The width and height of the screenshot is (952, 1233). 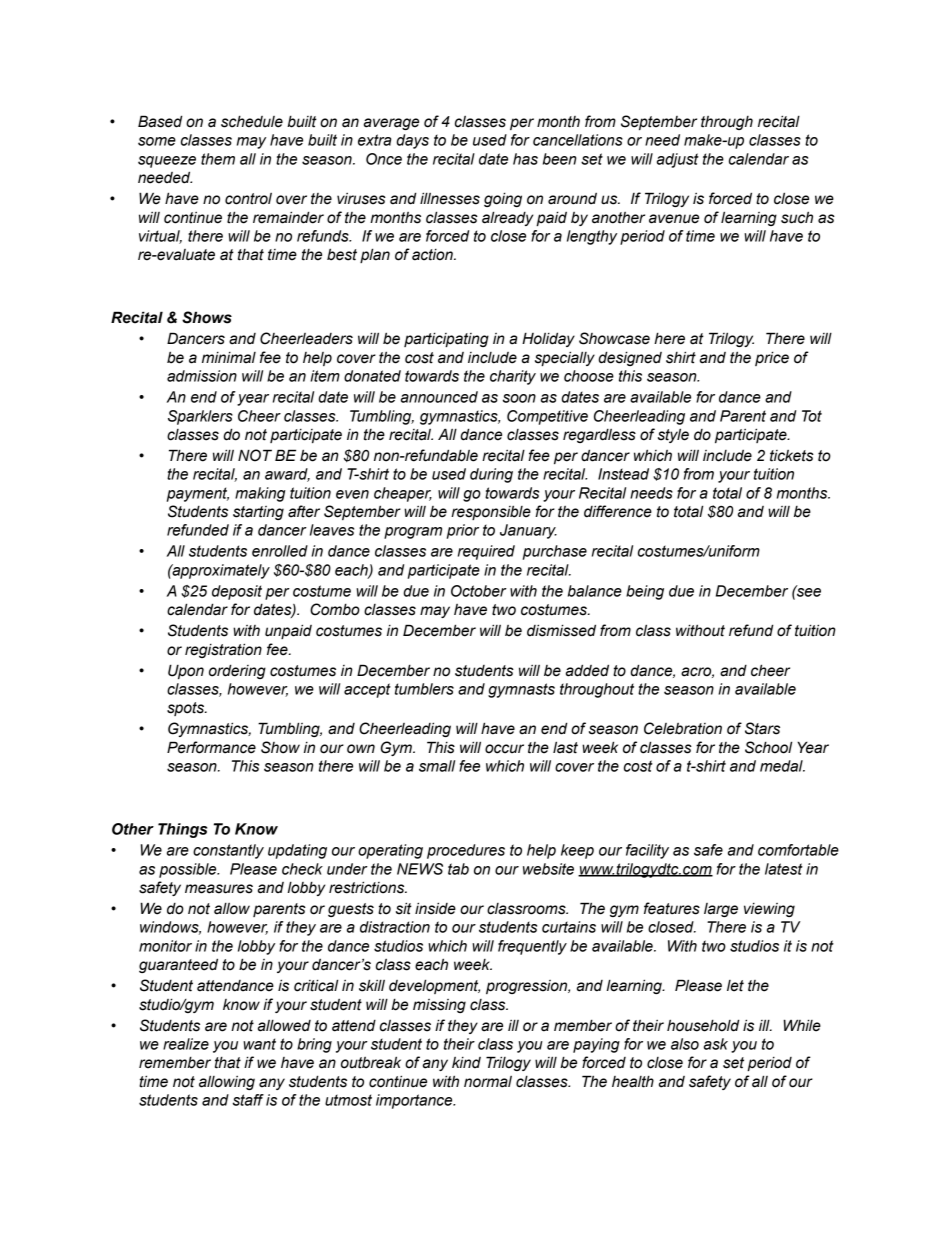 What do you see at coordinates (618, 511) in the screenshot?
I see `difference` at bounding box center [618, 511].
